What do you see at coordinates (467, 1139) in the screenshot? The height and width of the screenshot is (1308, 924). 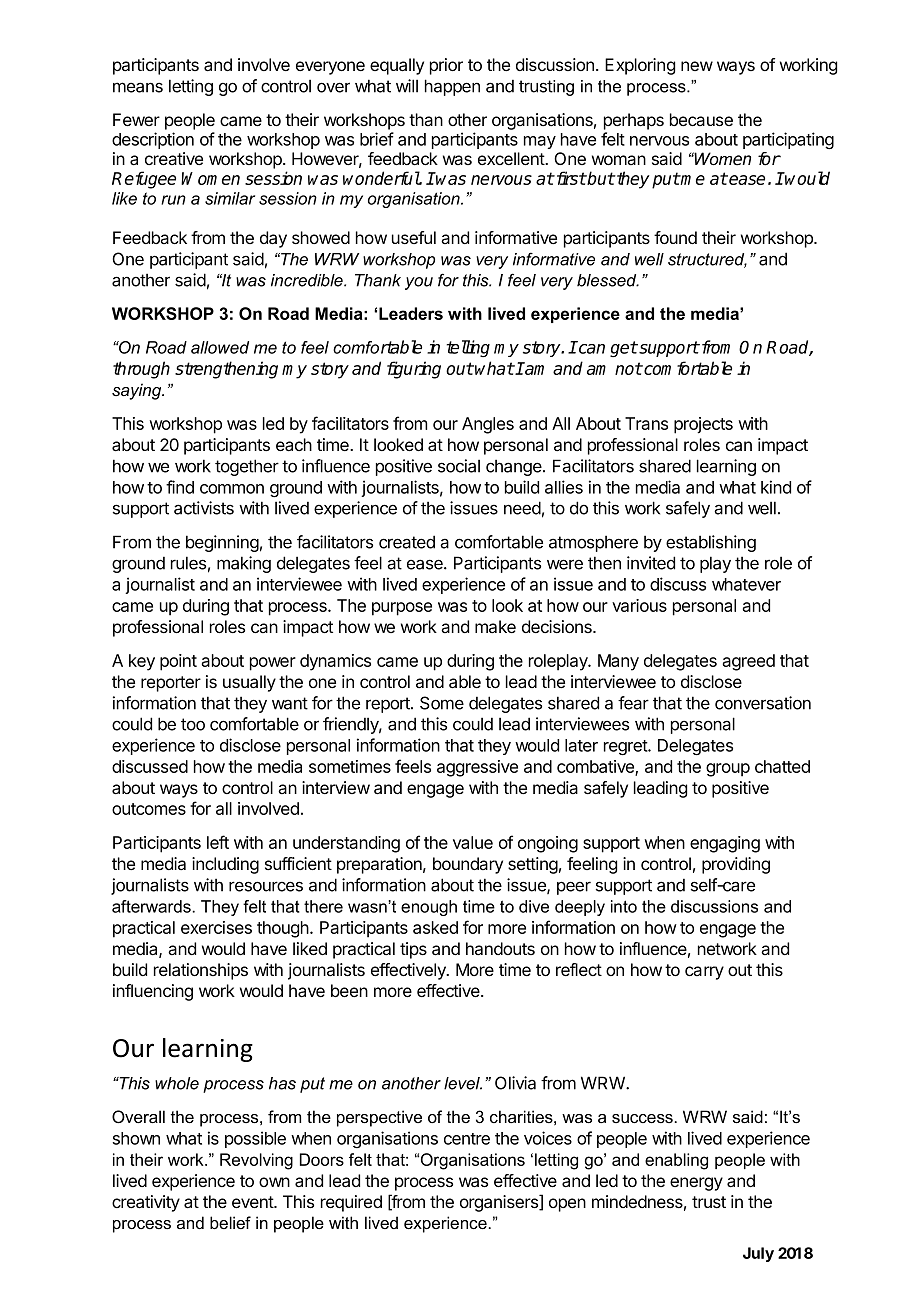 I see `centre` at bounding box center [467, 1139].
